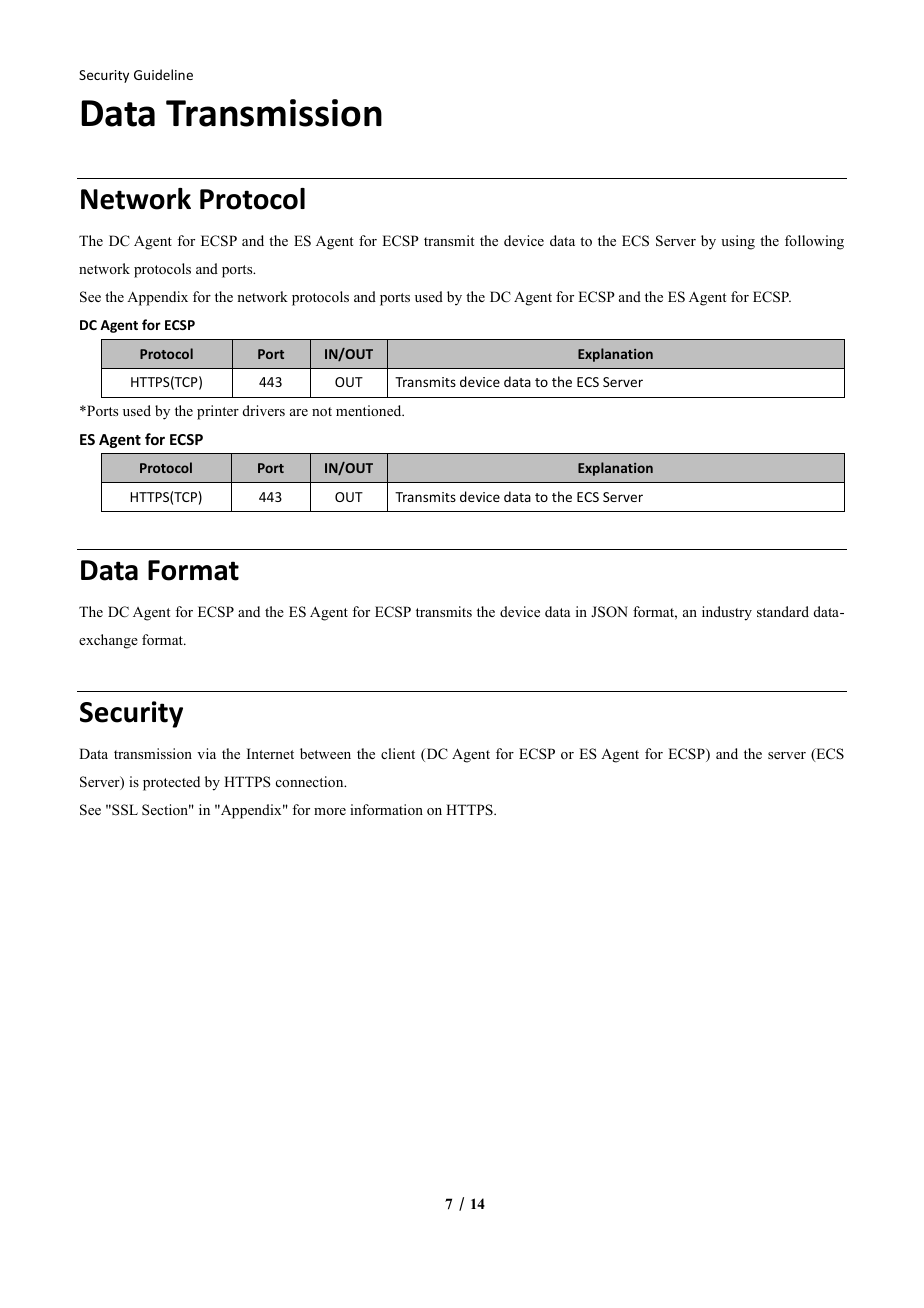 This screenshot has height=1308, width=924. What do you see at coordinates (398, 753) in the screenshot?
I see `client` at bounding box center [398, 753].
